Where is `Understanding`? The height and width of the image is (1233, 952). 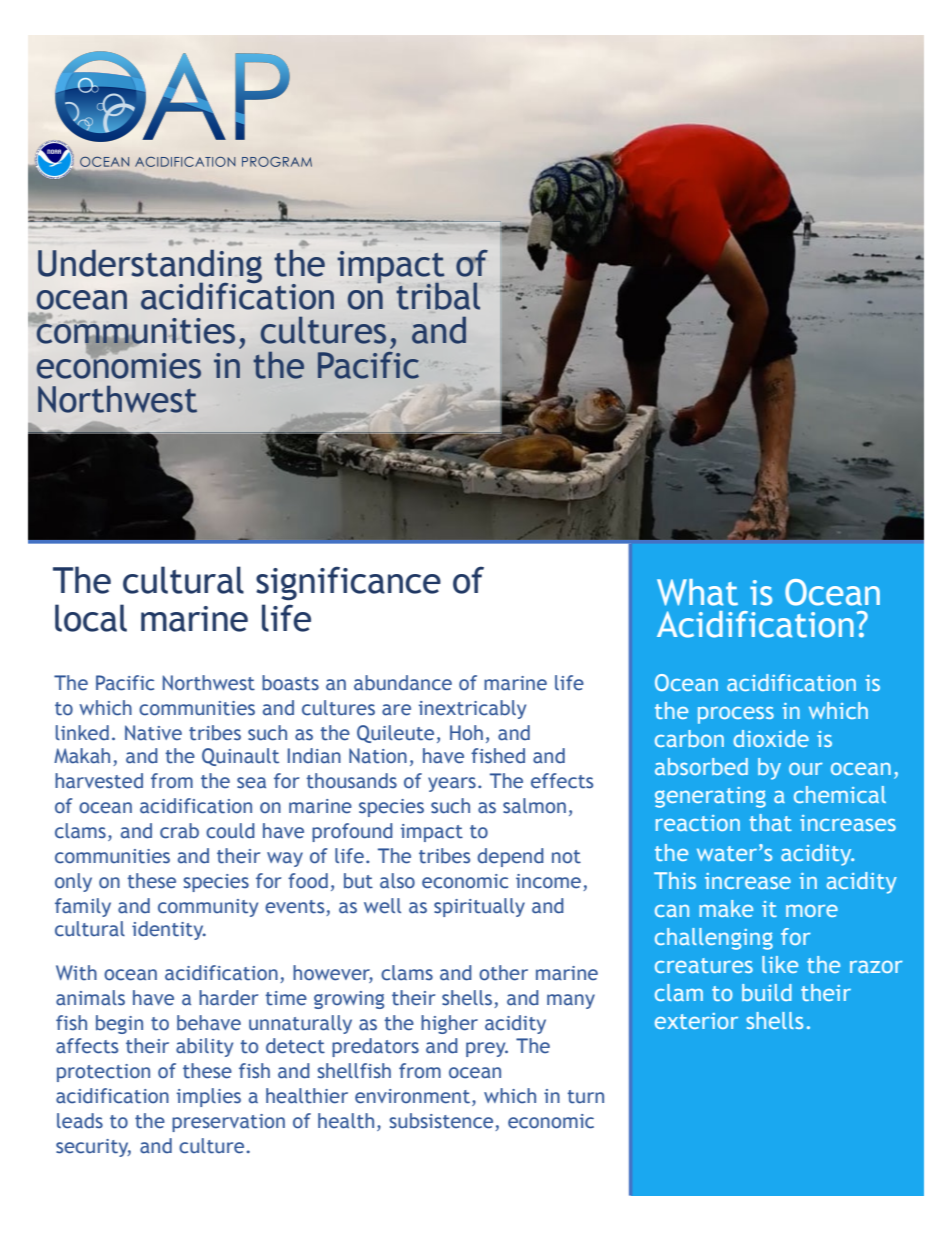
Understanding is located at coordinates (150, 267).
